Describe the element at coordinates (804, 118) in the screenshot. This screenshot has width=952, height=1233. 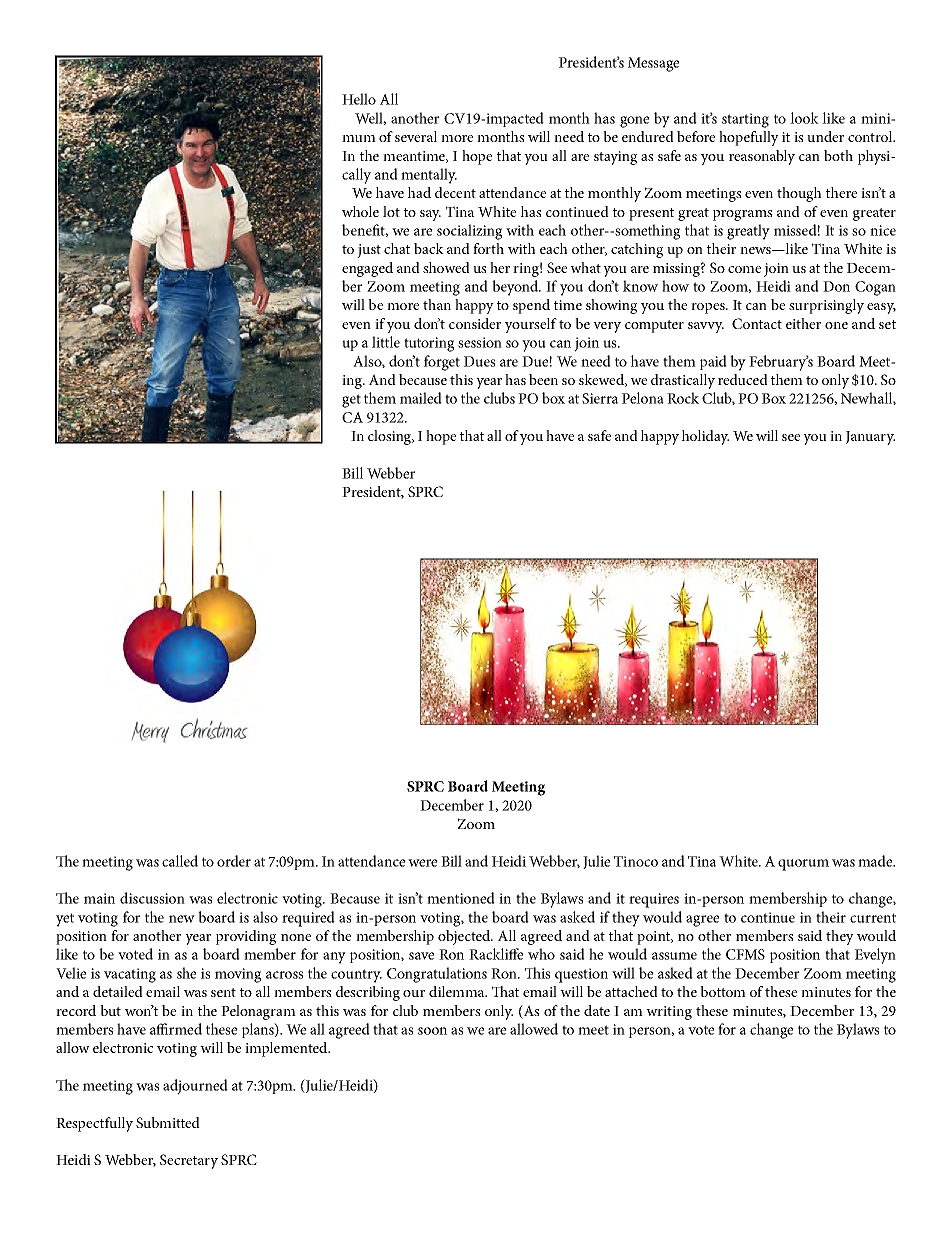
I see `look` at that location.
